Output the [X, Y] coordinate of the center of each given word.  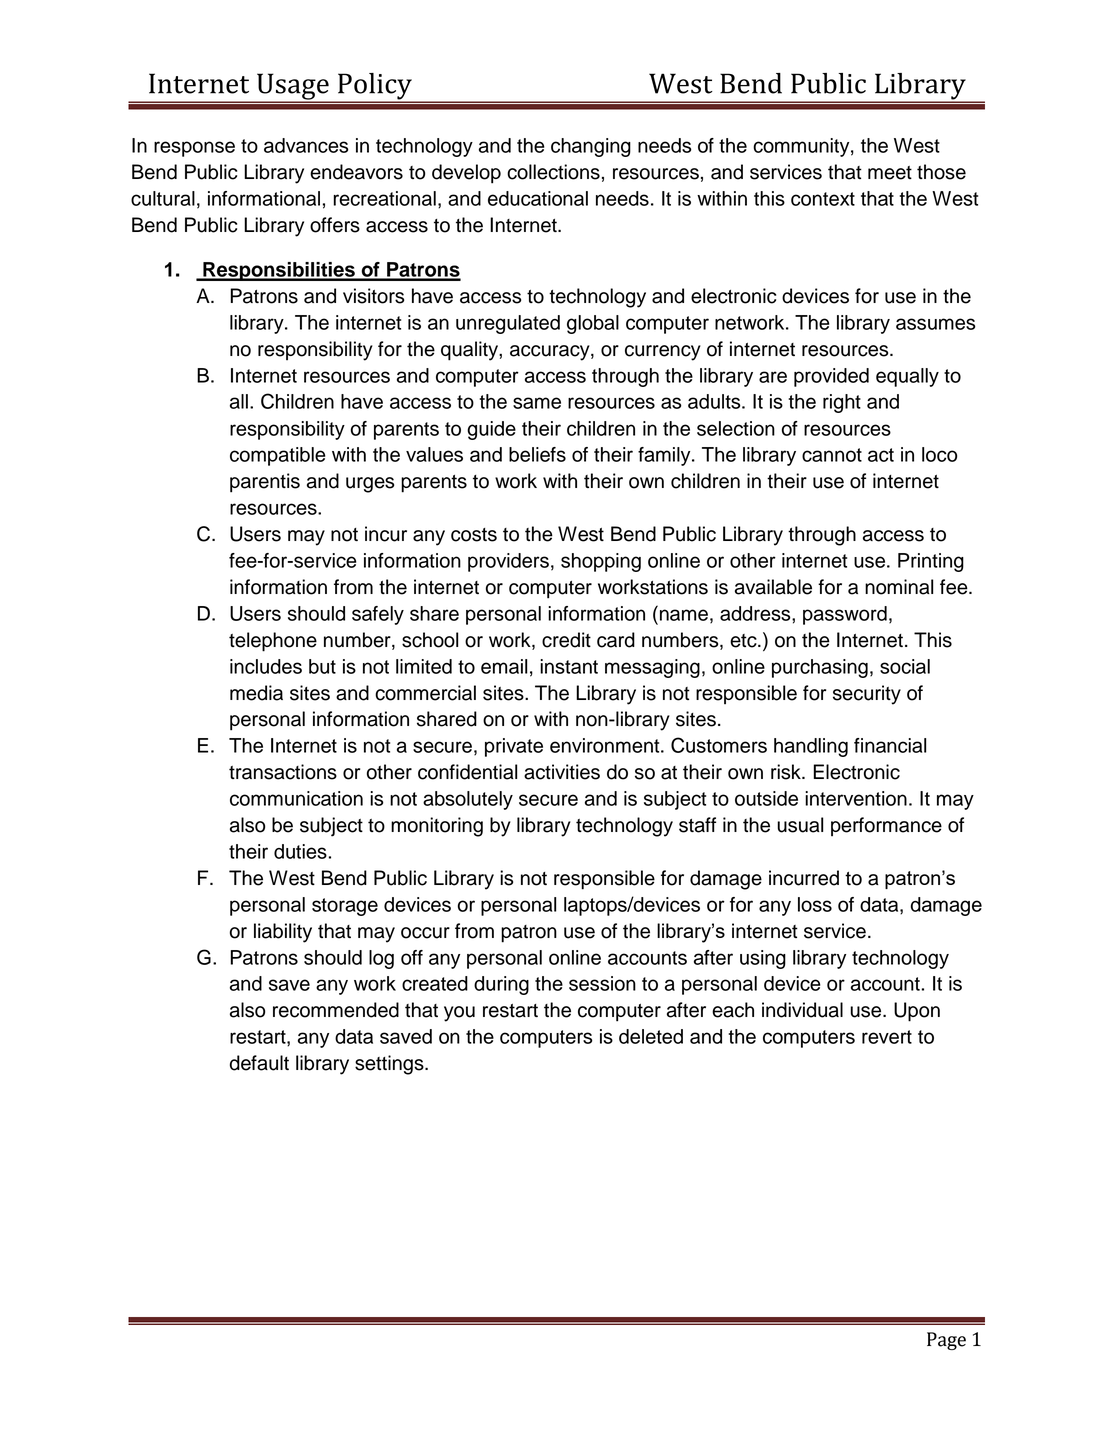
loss [815, 904]
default [259, 1063]
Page [946, 1341]
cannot [832, 455]
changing [591, 147]
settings [390, 1065]
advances [306, 145]
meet [890, 173]
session [602, 983]
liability [283, 933]
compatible [278, 456]
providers [508, 562]
